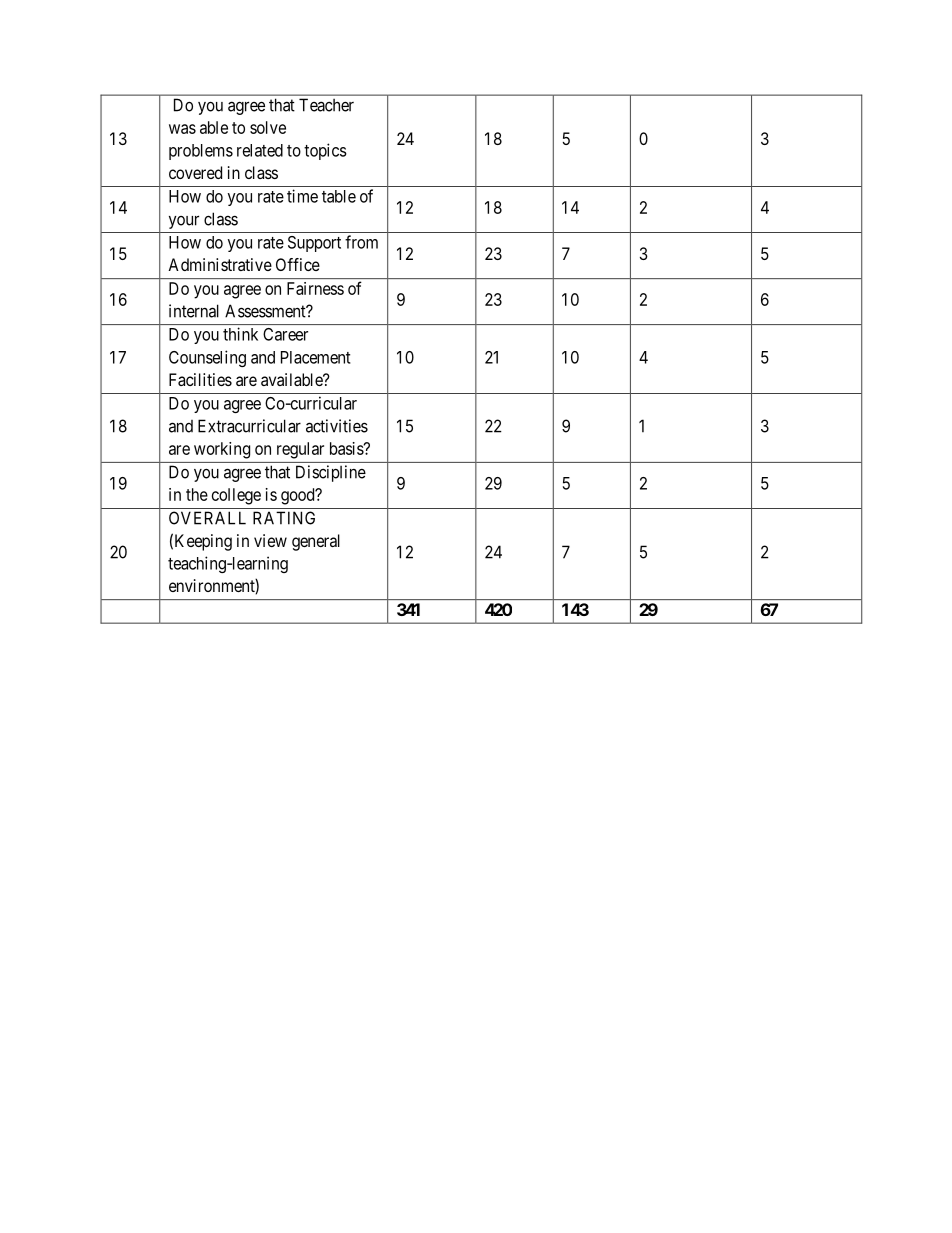  What do you see at coordinates (268, 127) in the screenshot?
I see `solve` at bounding box center [268, 127].
